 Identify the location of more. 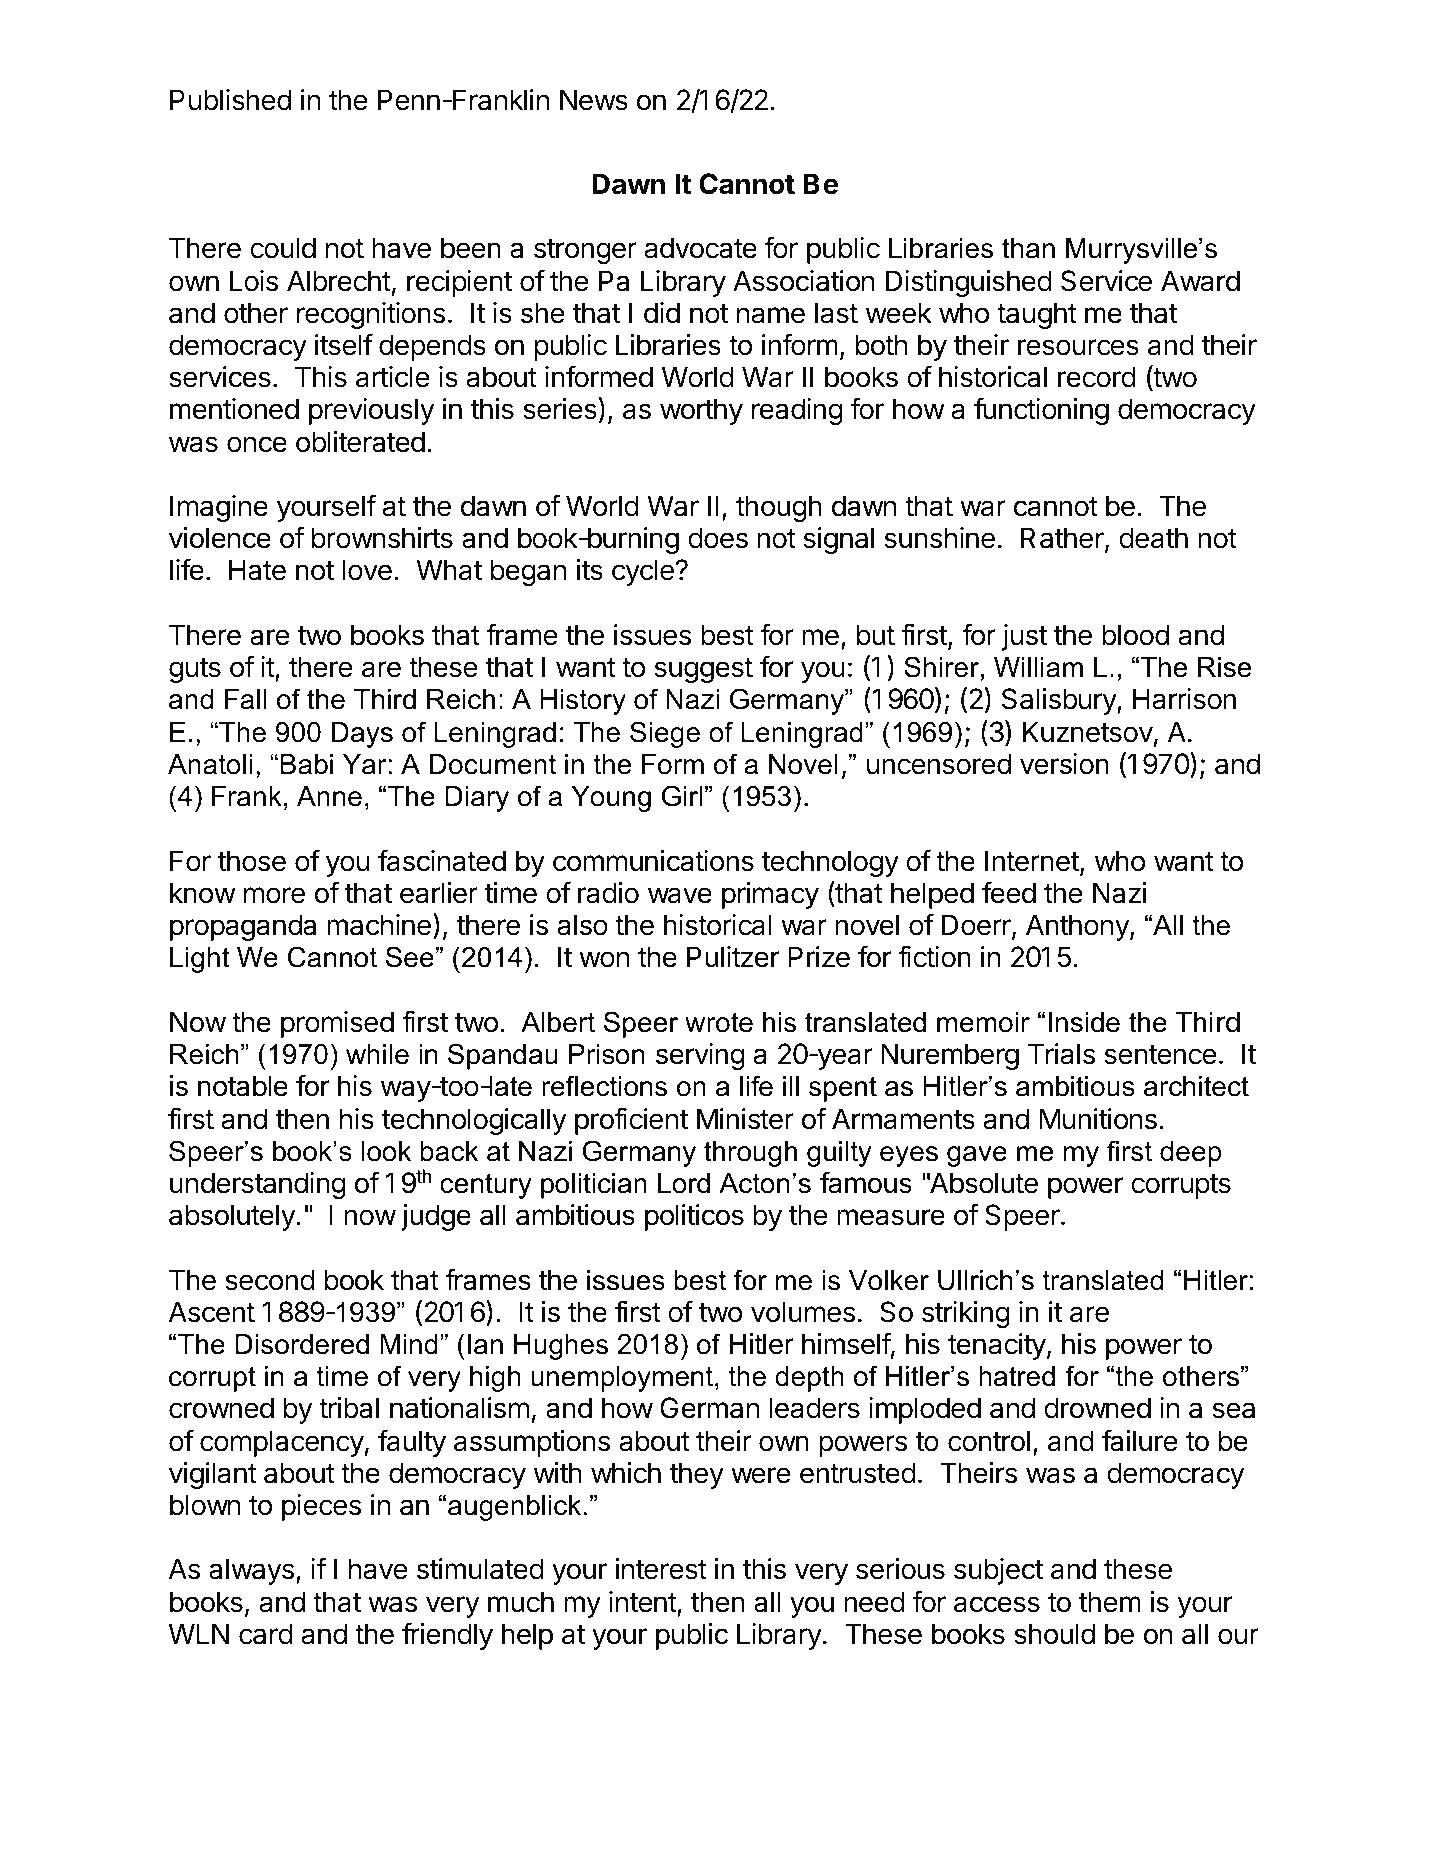
(274, 895).
